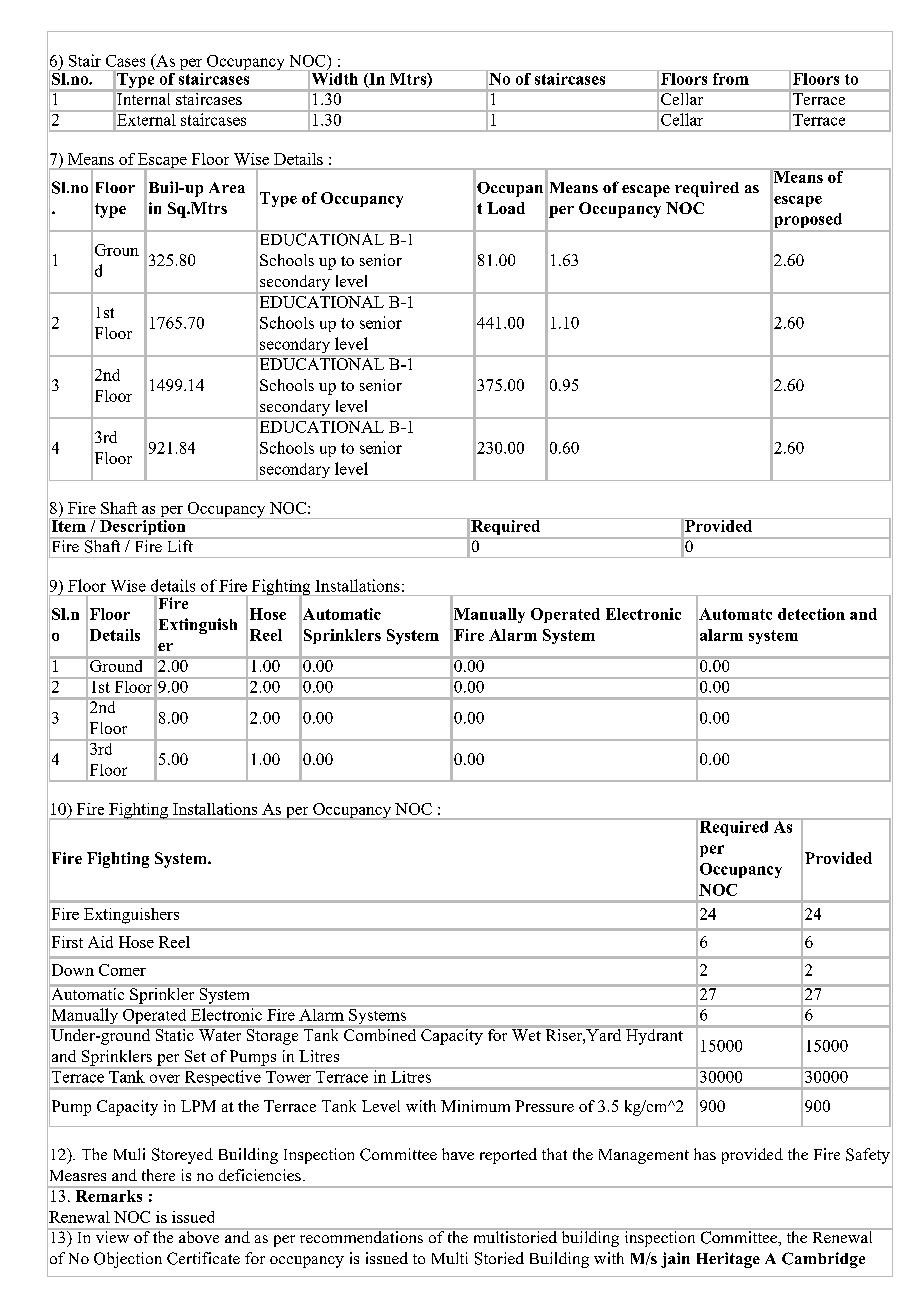  Describe the element at coordinates (730, 77) in the image. I see `from` at that location.
